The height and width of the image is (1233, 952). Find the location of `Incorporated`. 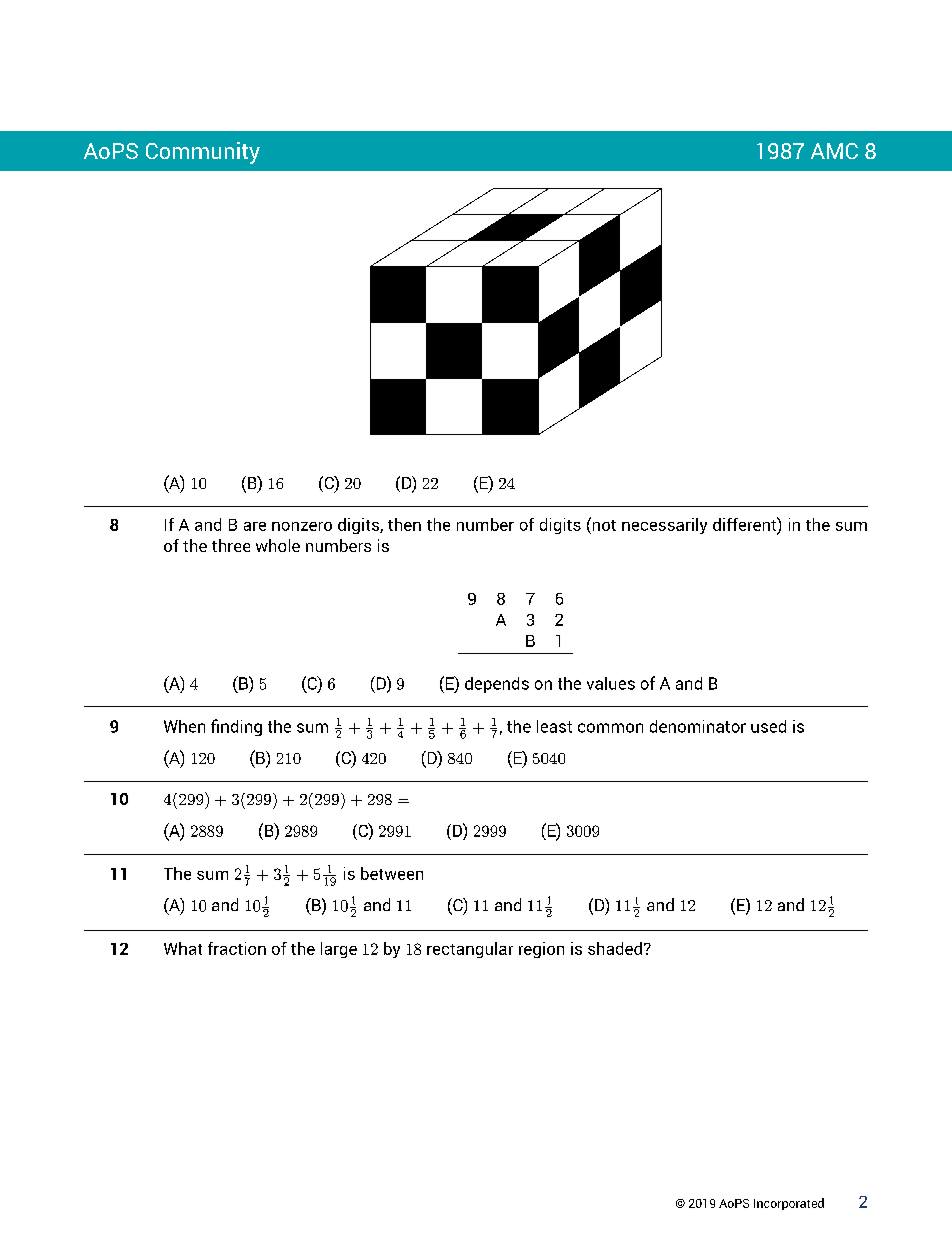

Incorporated is located at coordinates (789, 1204).
